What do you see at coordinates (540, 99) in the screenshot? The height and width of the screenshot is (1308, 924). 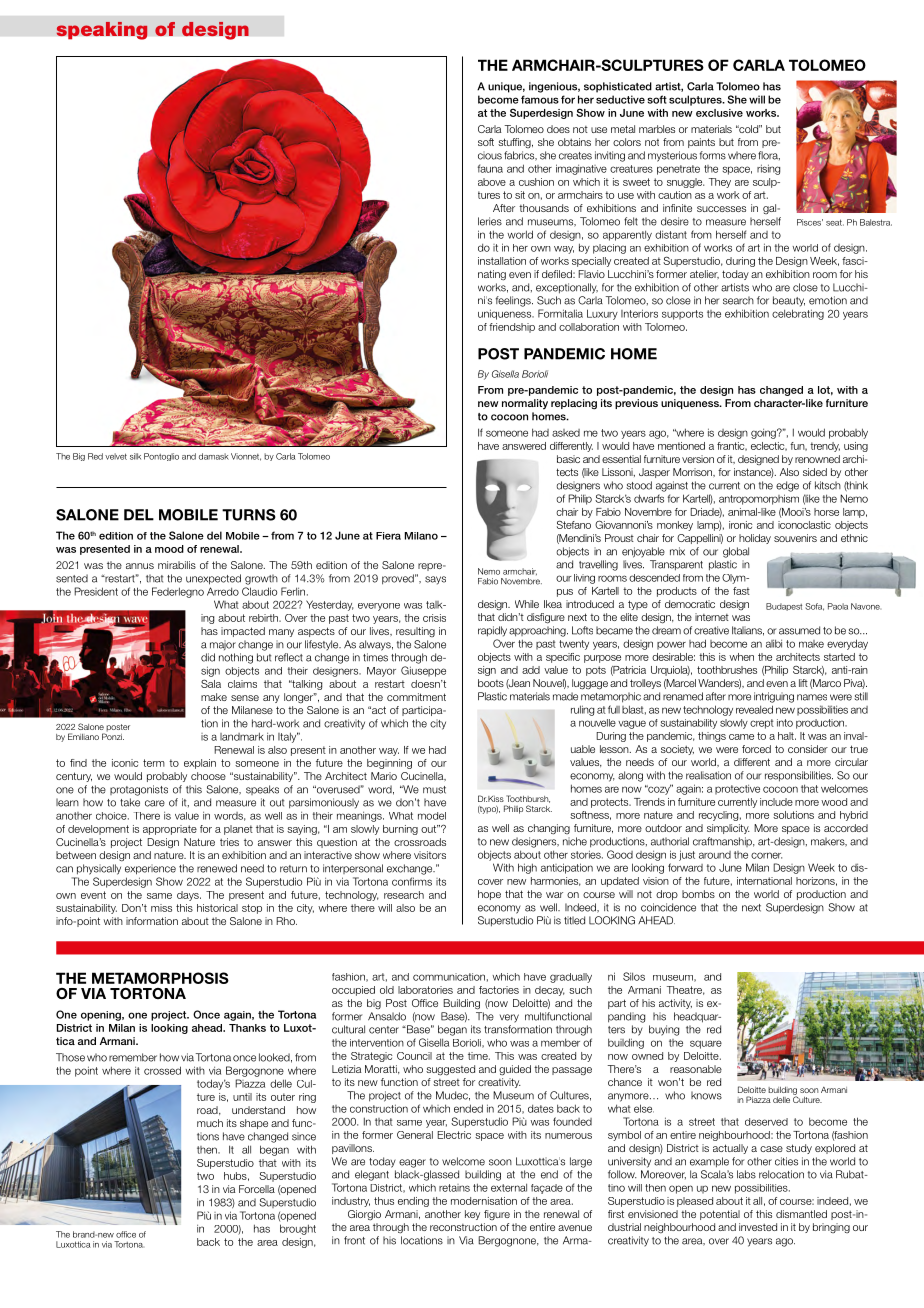 I see `famous` at bounding box center [540, 99].
